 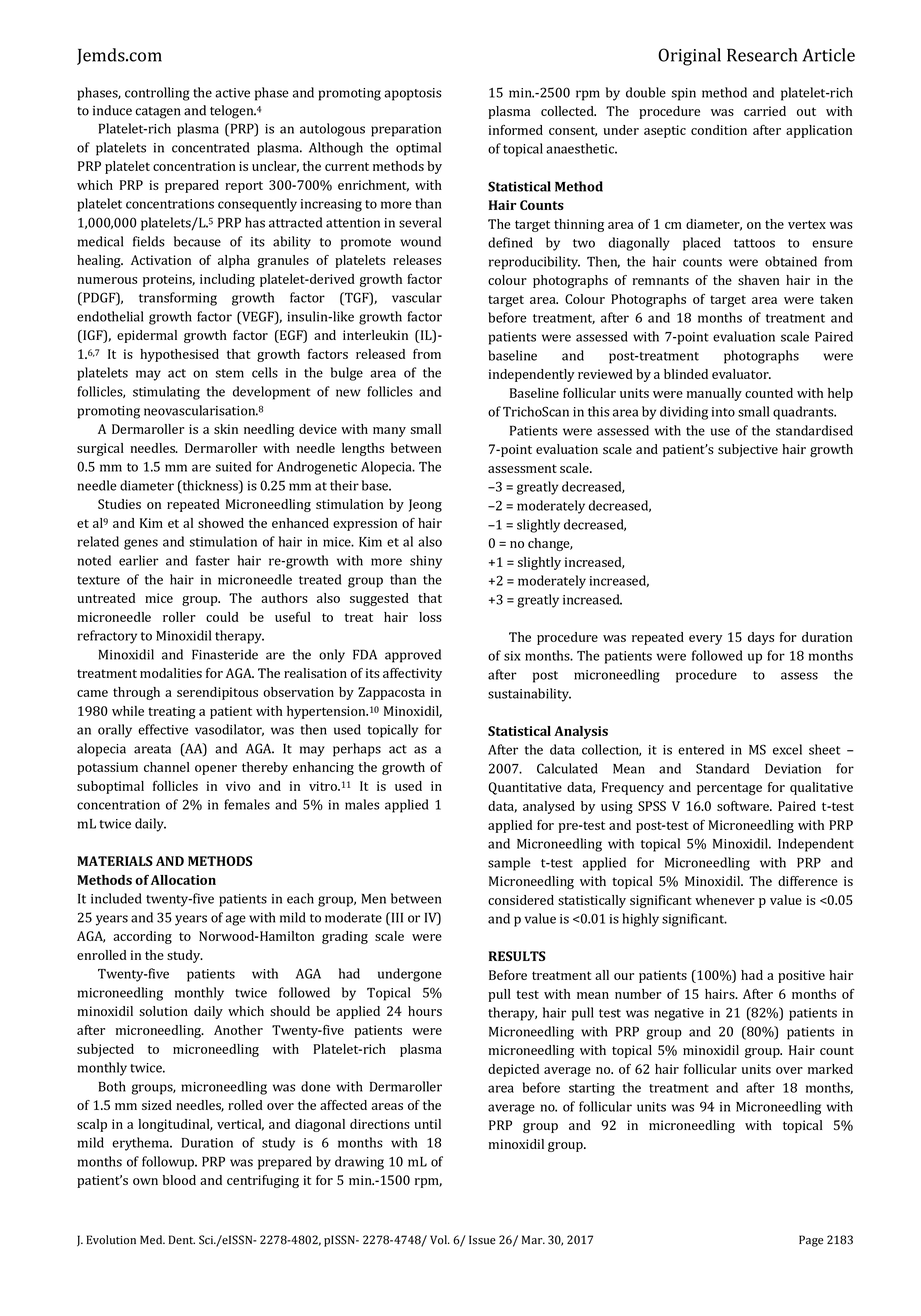 What do you see at coordinates (761, 638) in the screenshot?
I see `days` at bounding box center [761, 638].
